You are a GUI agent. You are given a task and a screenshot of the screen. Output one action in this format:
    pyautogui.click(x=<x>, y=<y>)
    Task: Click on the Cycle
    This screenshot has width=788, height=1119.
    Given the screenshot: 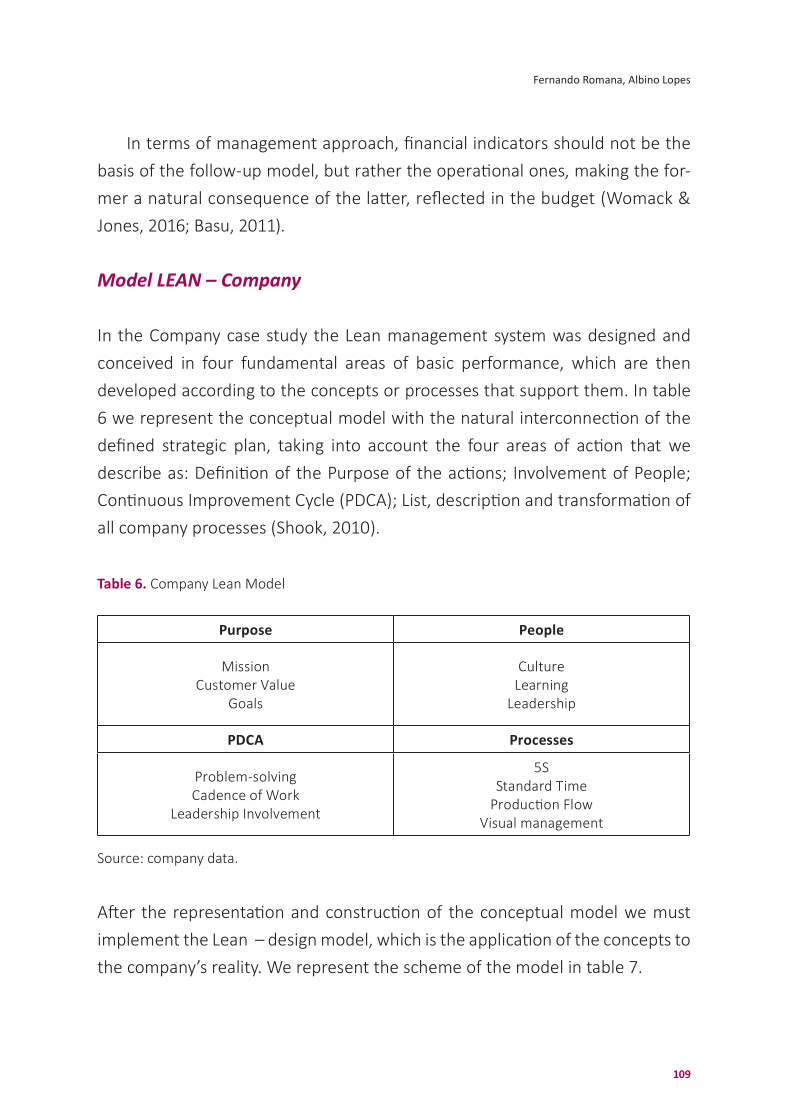 What is the action you would take?
    pyautogui.click(x=315, y=501)
